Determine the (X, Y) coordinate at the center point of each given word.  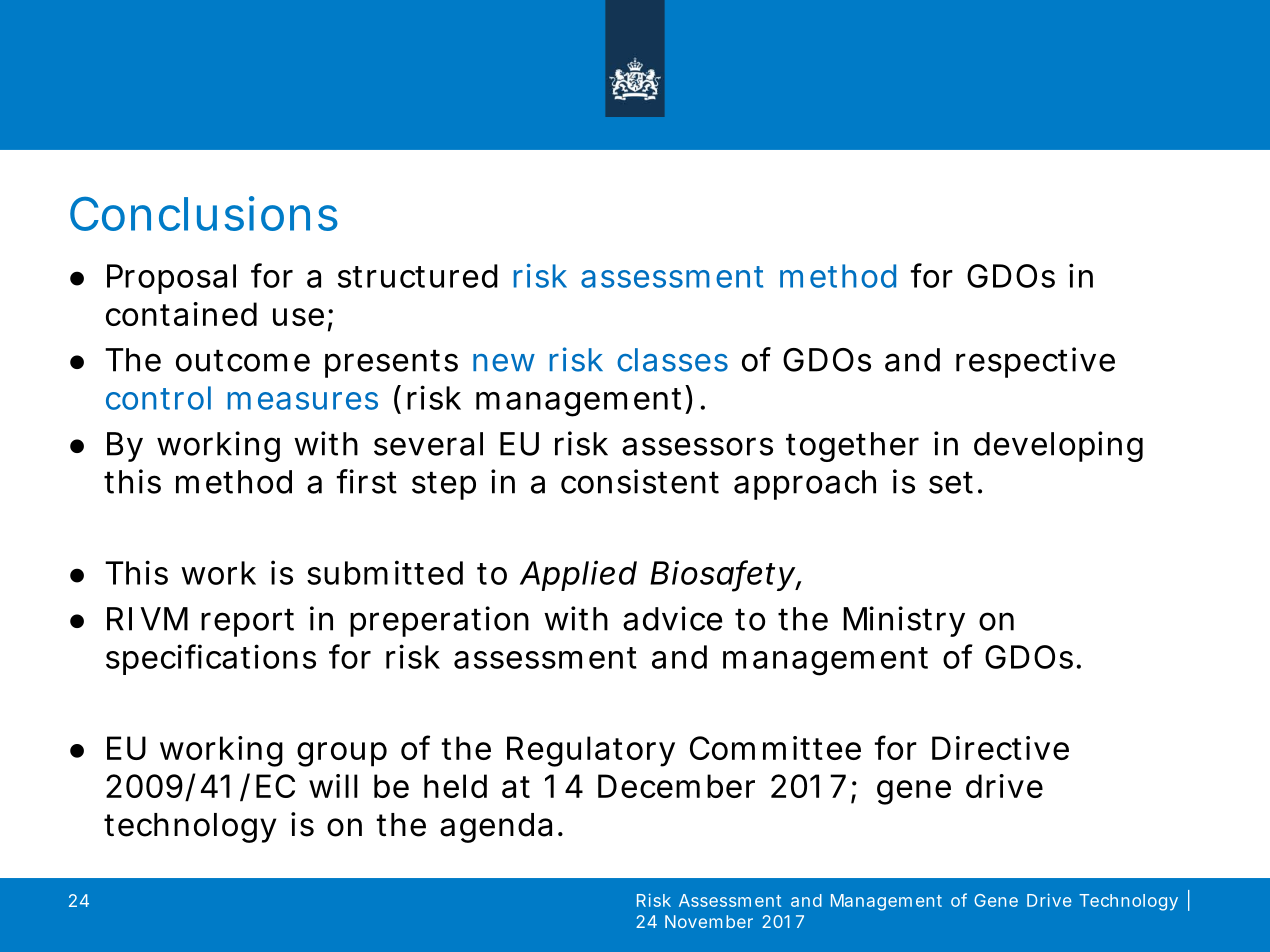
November (709, 921)
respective (1035, 362)
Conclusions (204, 213)
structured (418, 276)
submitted (385, 572)
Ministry (904, 621)
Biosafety (723, 576)
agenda (496, 828)
